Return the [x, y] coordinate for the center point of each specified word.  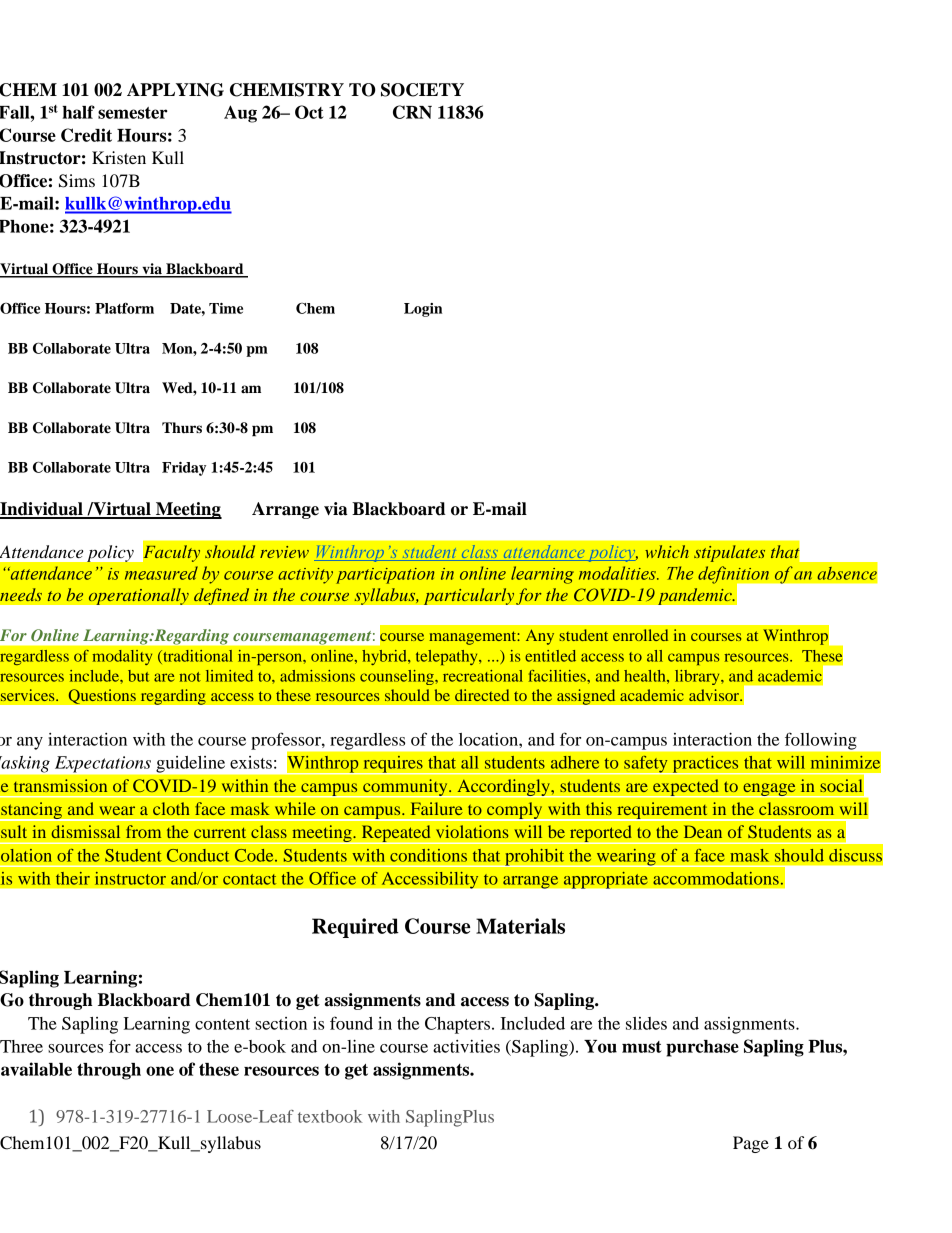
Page [751, 1144]
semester [133, 113]
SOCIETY [422, 90]
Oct [309, 112]
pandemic [696, 596]
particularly [469, 596]
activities [466, 1046]
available [36, 1069]
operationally [138, 596]
